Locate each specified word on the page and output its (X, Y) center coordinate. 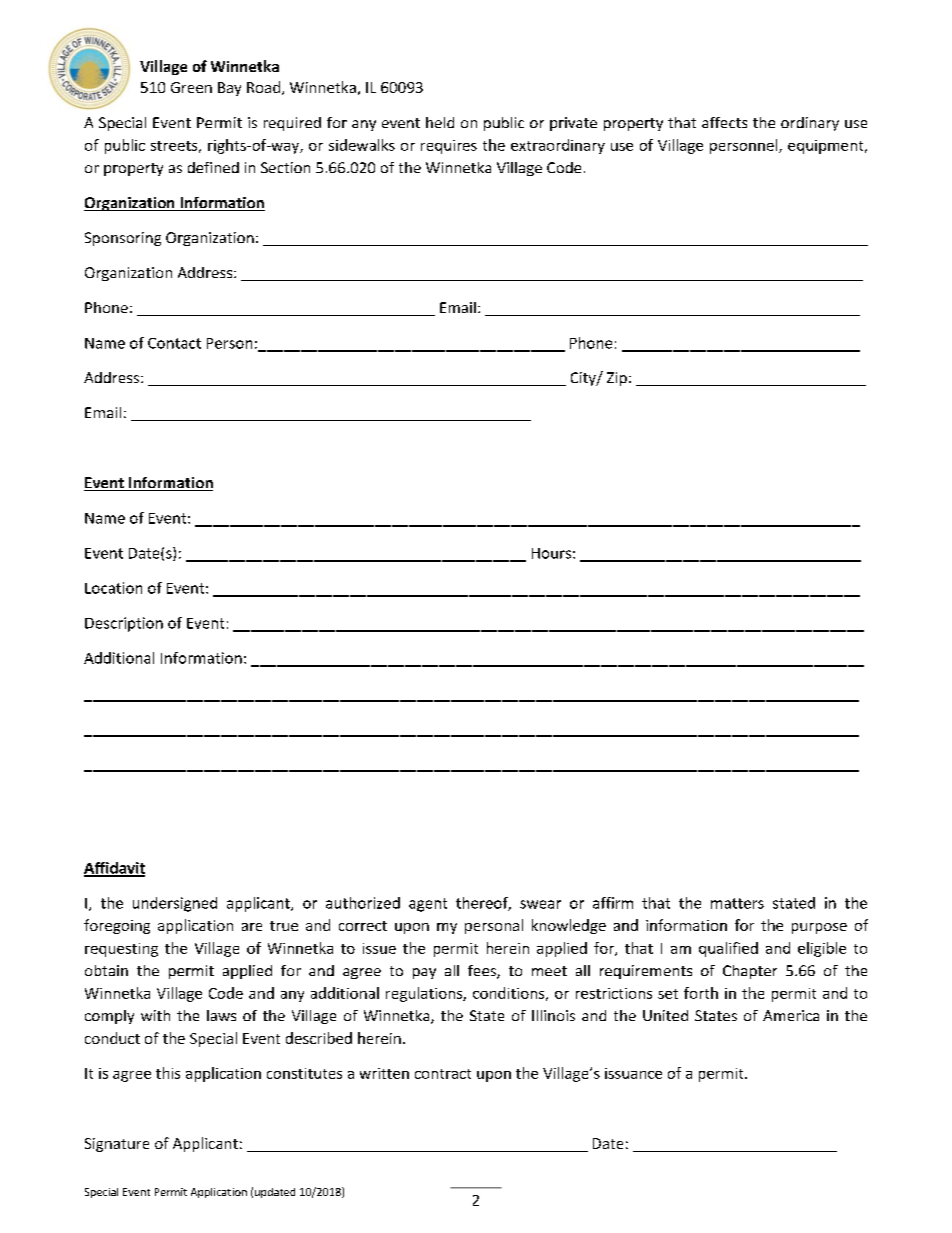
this (168, 1073)
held (440, 122)
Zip (617, 379)
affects (724, 122)
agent (428, 905)
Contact (174, 343)
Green (191, 87)
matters (737, 903)
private (573, 124)
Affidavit (114, 869)
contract (443, 1074)
